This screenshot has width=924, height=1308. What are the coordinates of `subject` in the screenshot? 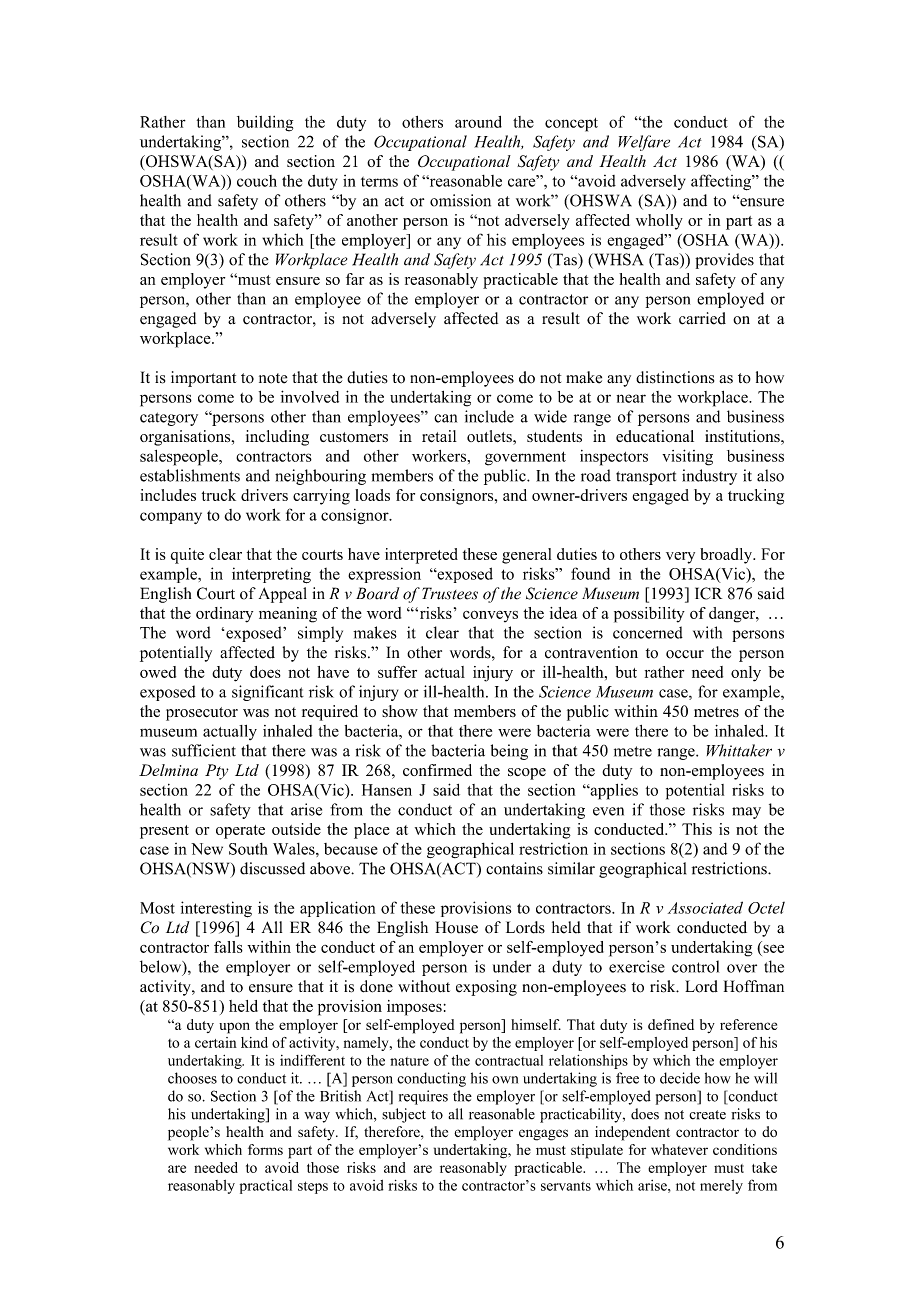 It's located at (404, 1115).
